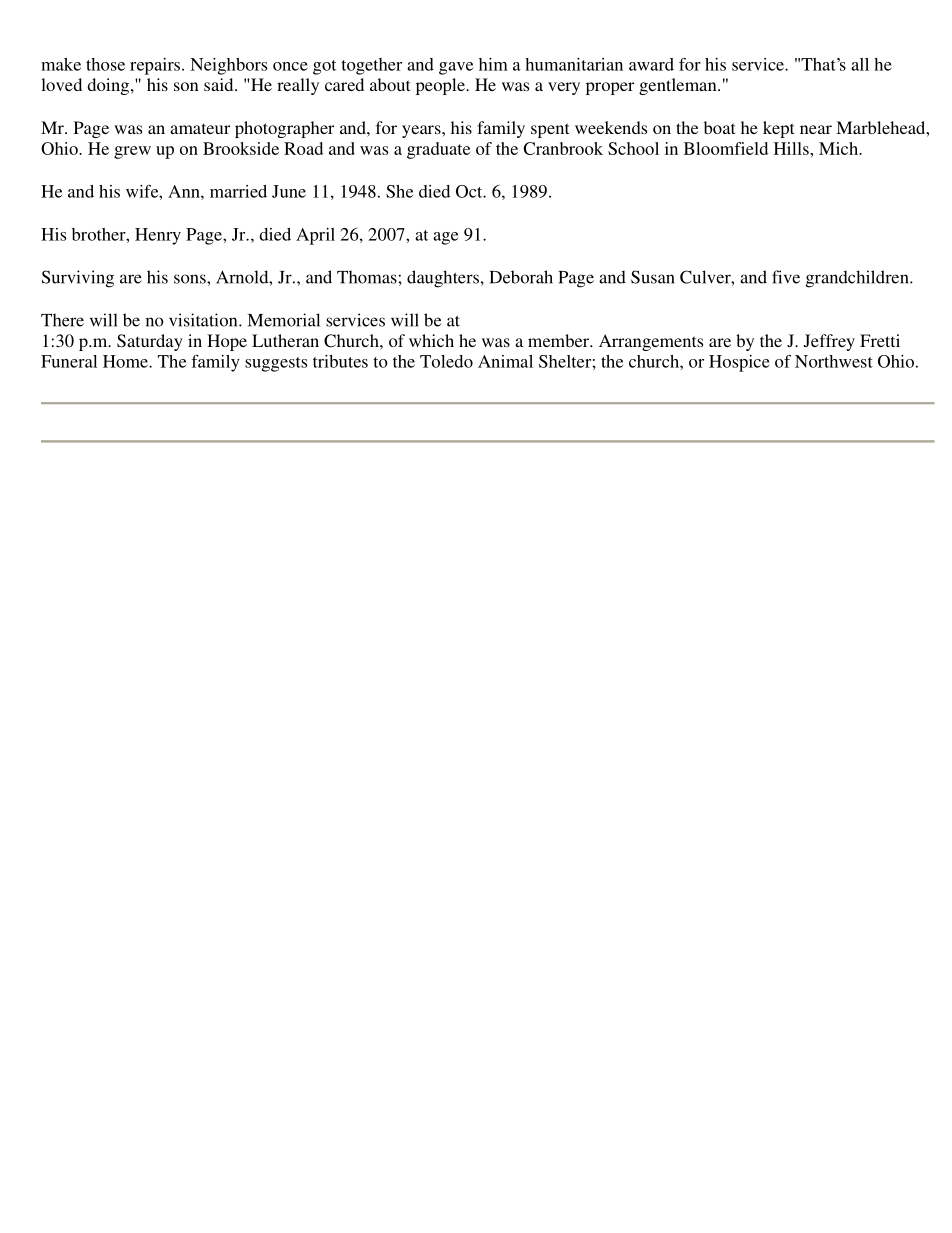 The width and height of the document is (952, 1233). Describe the element at coordinates (786, 277) in the document. I see `five` at that location.
